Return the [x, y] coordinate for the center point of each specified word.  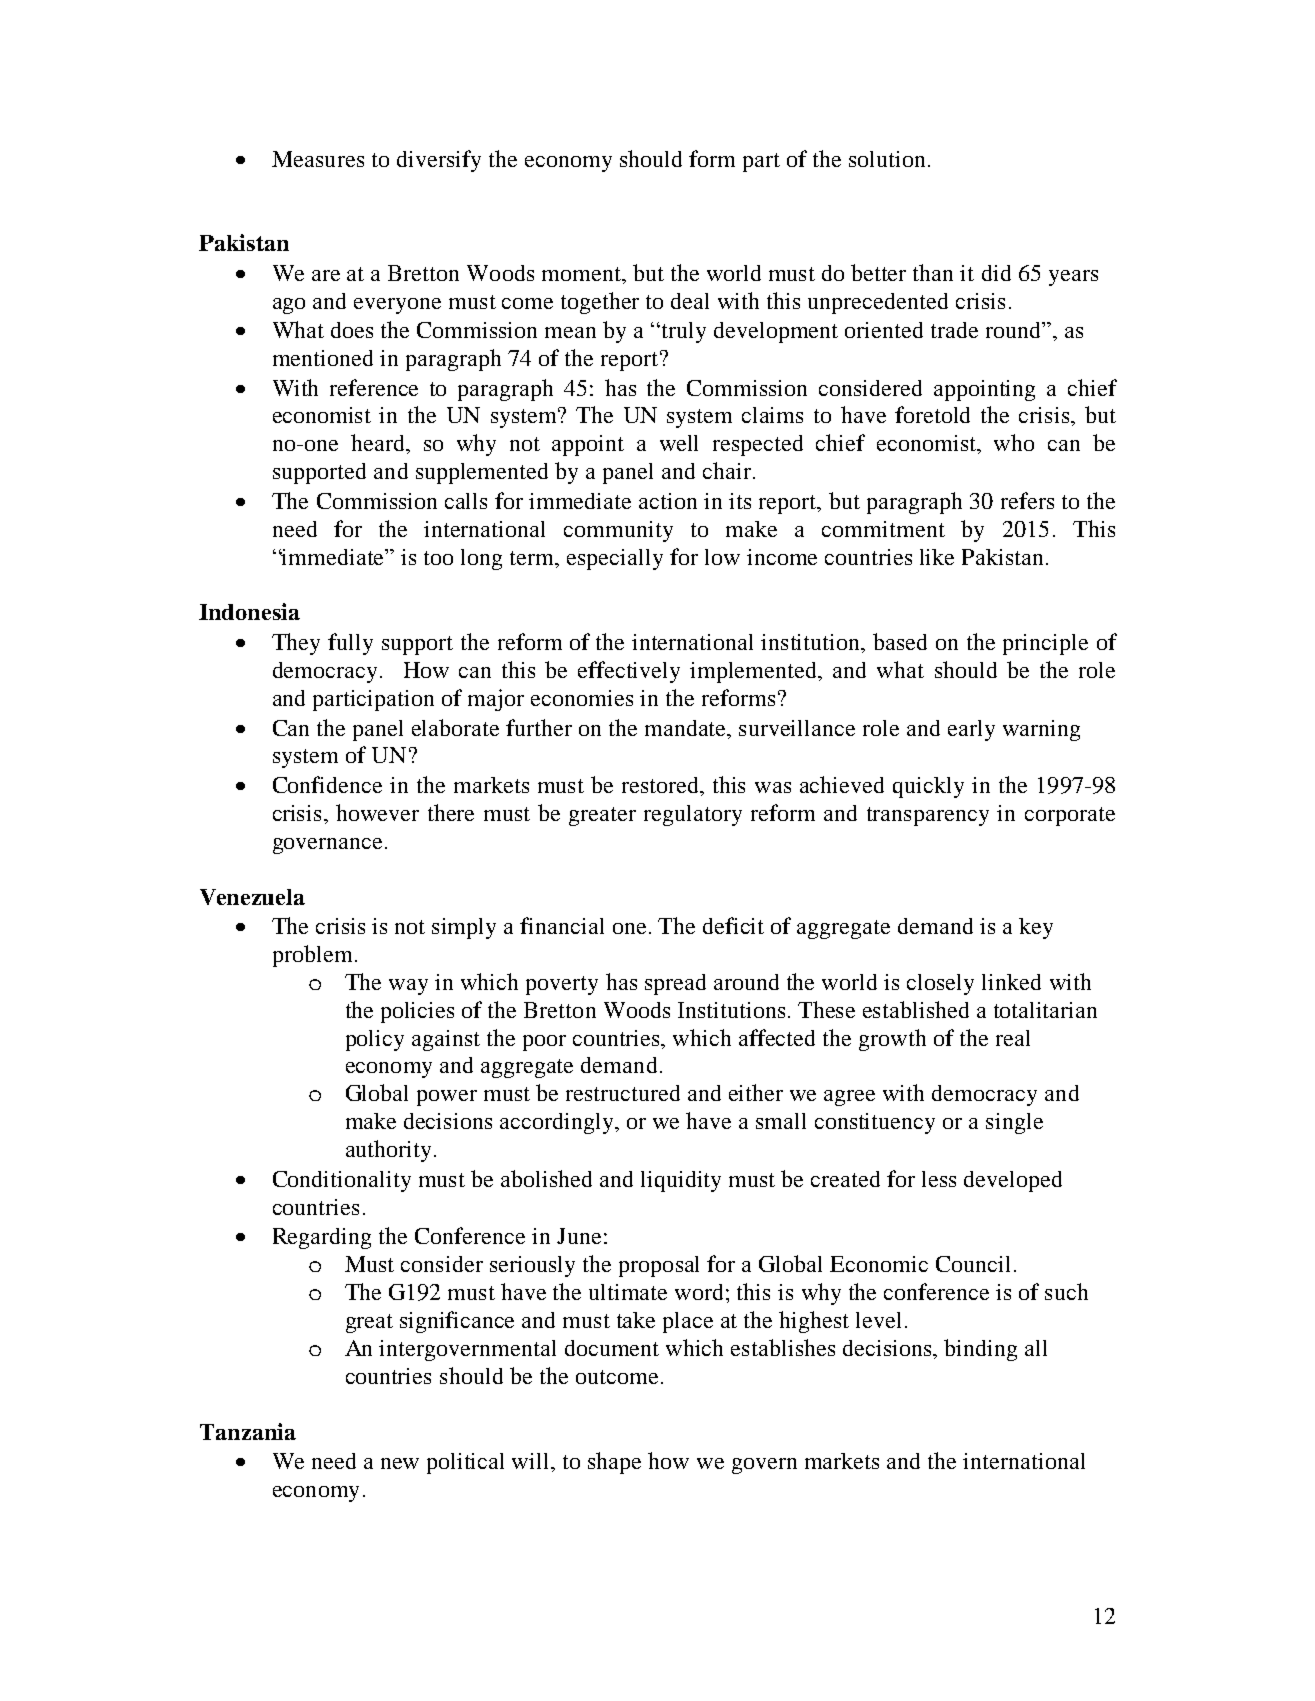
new [400, 1463]
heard [379, 442]
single [1014, 1123]
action [668, 501]
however [377, 812]
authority [388, 1151]
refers [1027, 500]
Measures [318, 159]
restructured [623, 1093]
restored [662, 786]
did [996, 273]
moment [582, 274]
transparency [928, 816]
